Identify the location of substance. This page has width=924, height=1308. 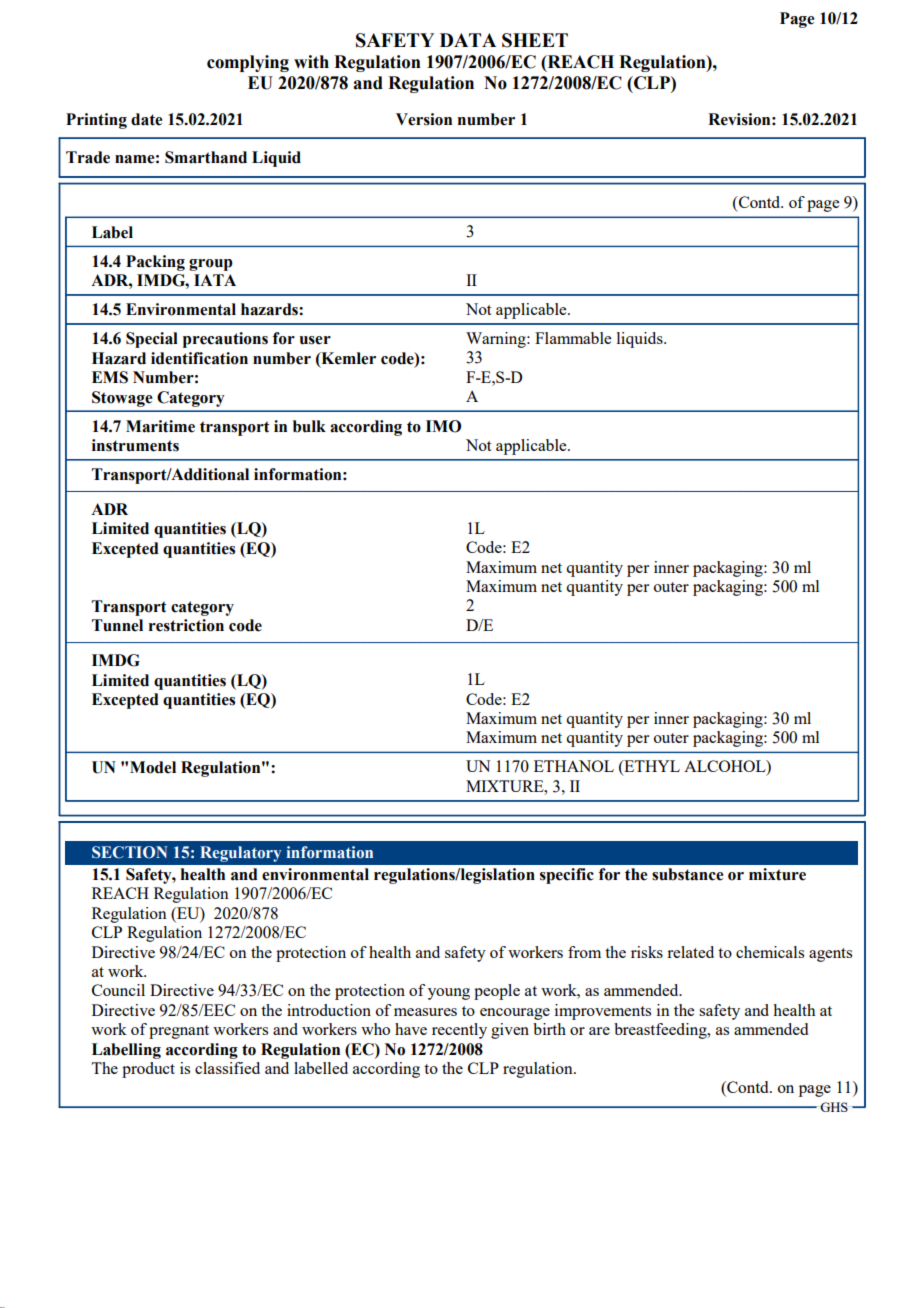
(687, 874).
